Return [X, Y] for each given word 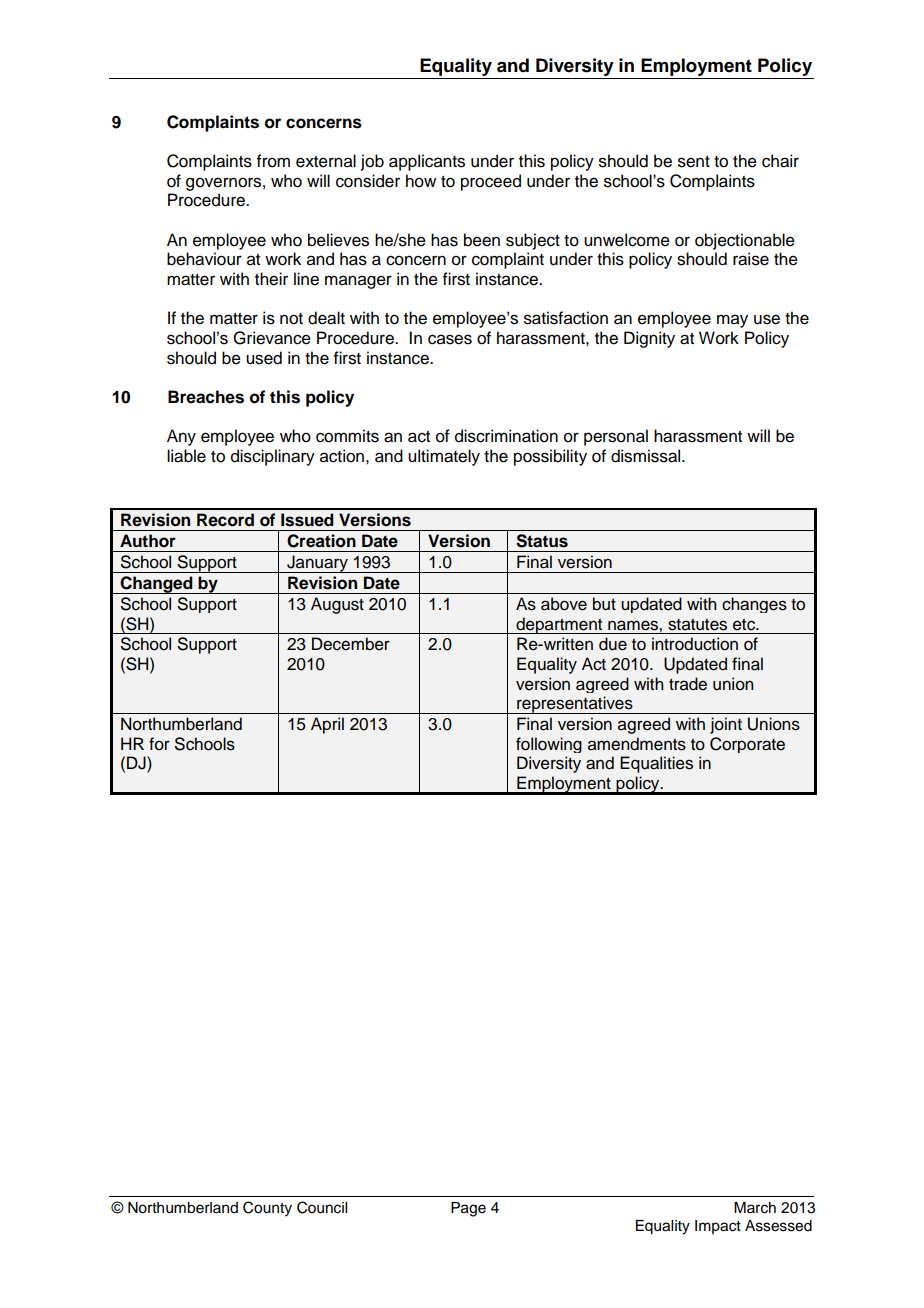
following [549, 745]
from [273, 161]
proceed [491, 182]
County [267, 1209]
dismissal [647, 456]
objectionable [745, 241]
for [159, 744]
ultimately [444, 457]
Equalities [656, 764]
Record [225, 520]
